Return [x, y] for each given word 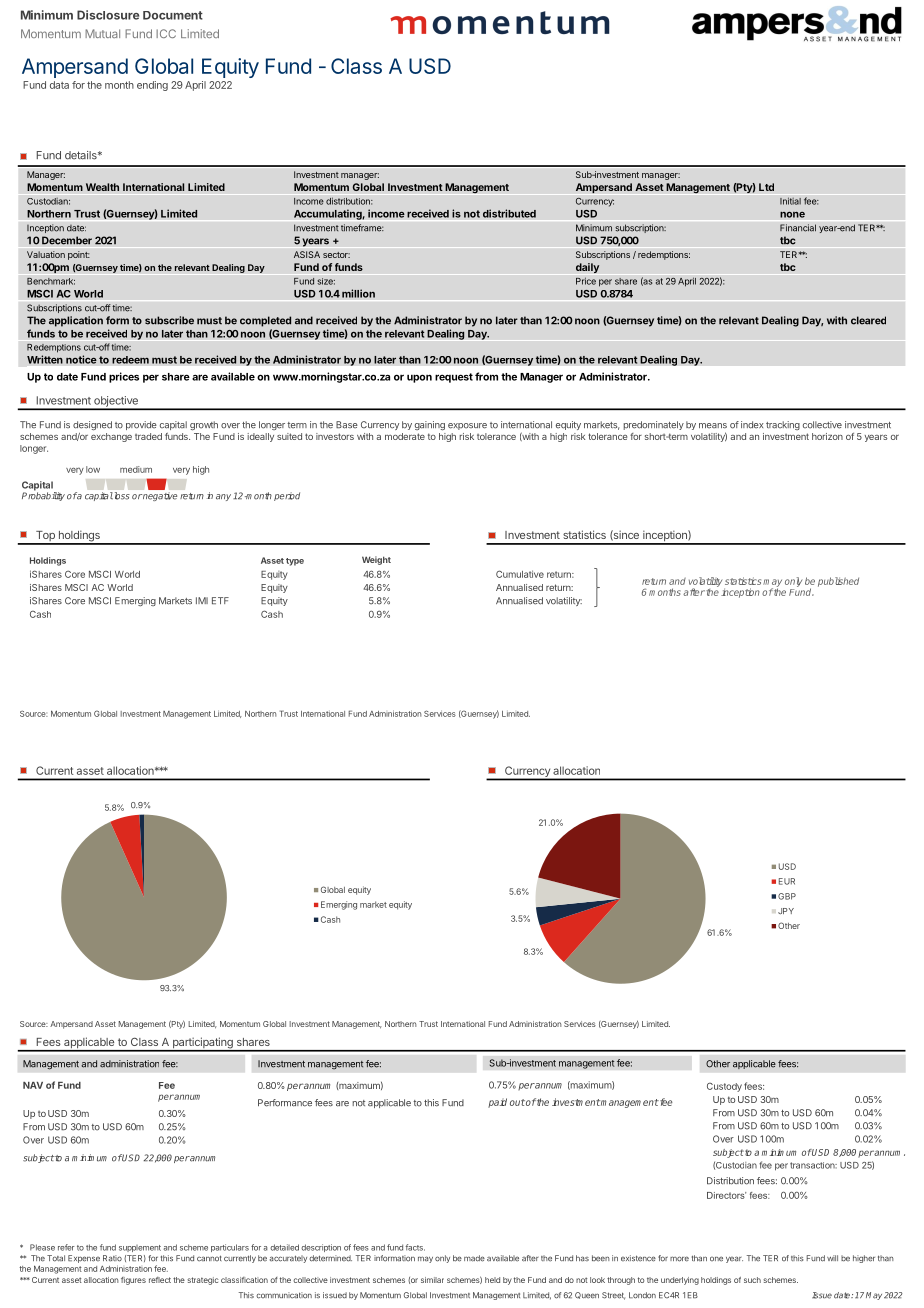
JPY [786, 911]
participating [202, 1044]
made [474, 1258]
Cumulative [520, 574]
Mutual [102, 33]
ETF [220, 600]
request [454, 378]
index [752, 425]
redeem [130, 360]
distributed [509, 213]
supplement [140, 1248]
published [838, 582]
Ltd [766, 187]
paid [497, 1103]
